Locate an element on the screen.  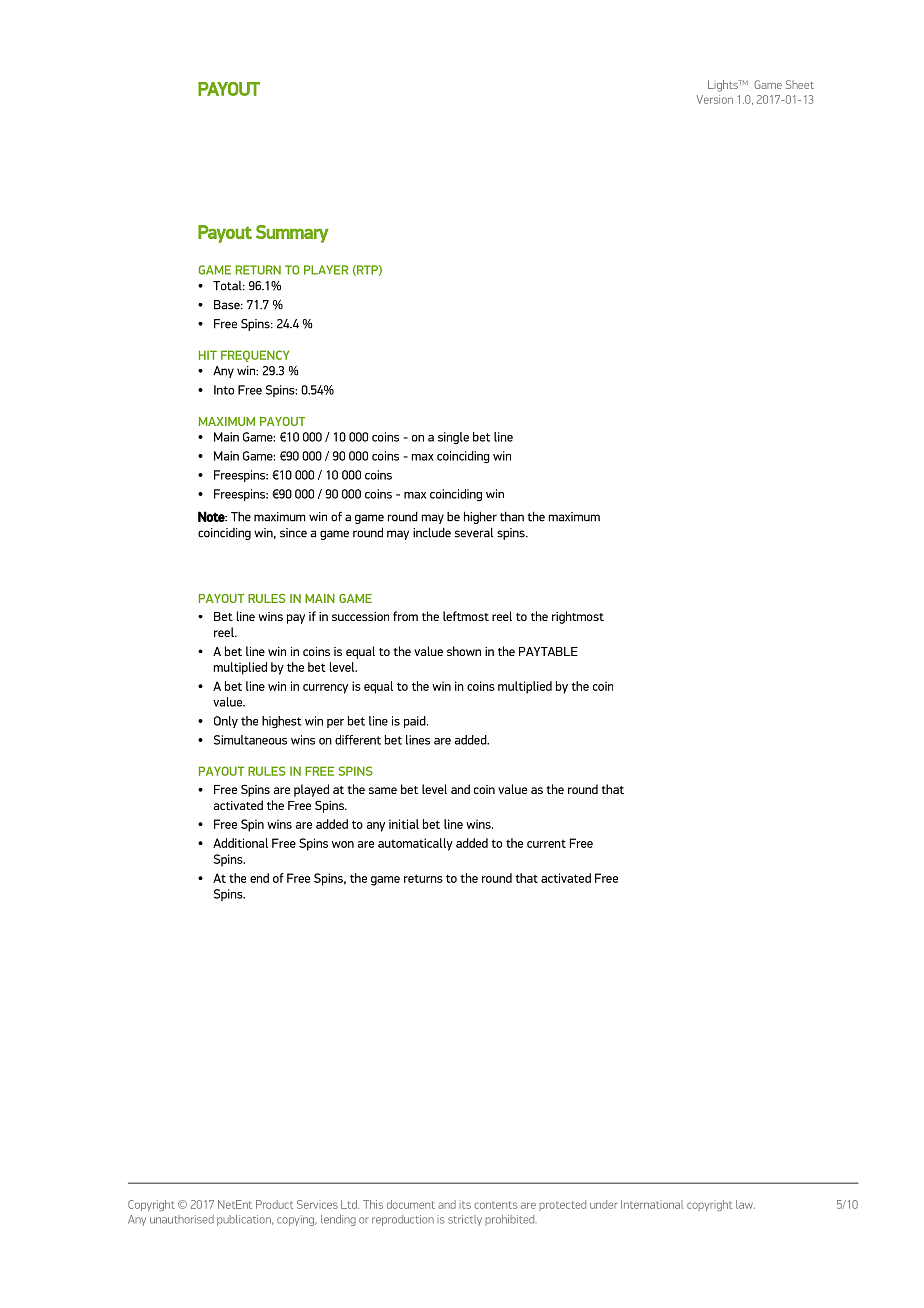
copying is located at coordinates (296, 1220).
